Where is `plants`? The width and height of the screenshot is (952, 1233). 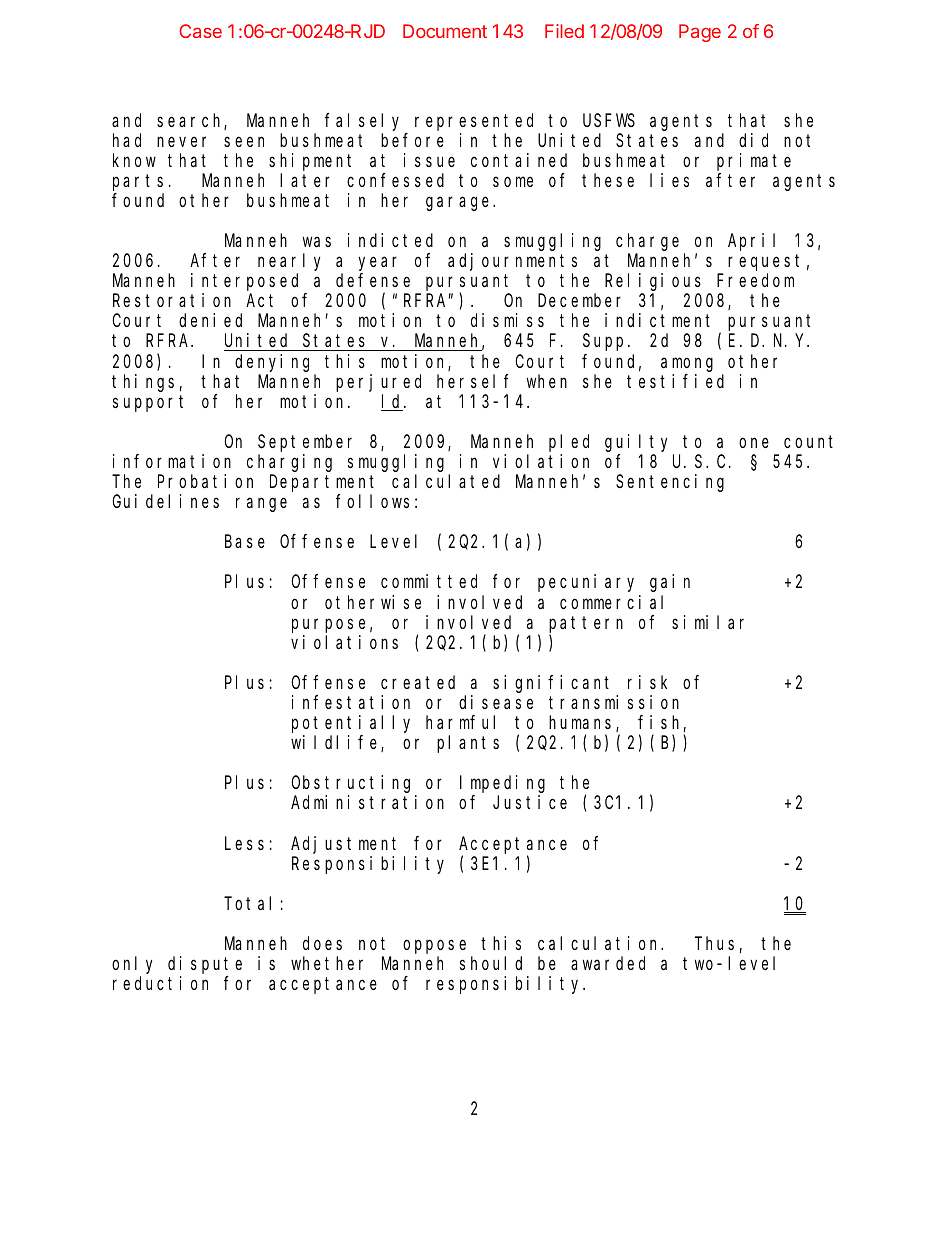 plants is located at coordinates (468, 744).
